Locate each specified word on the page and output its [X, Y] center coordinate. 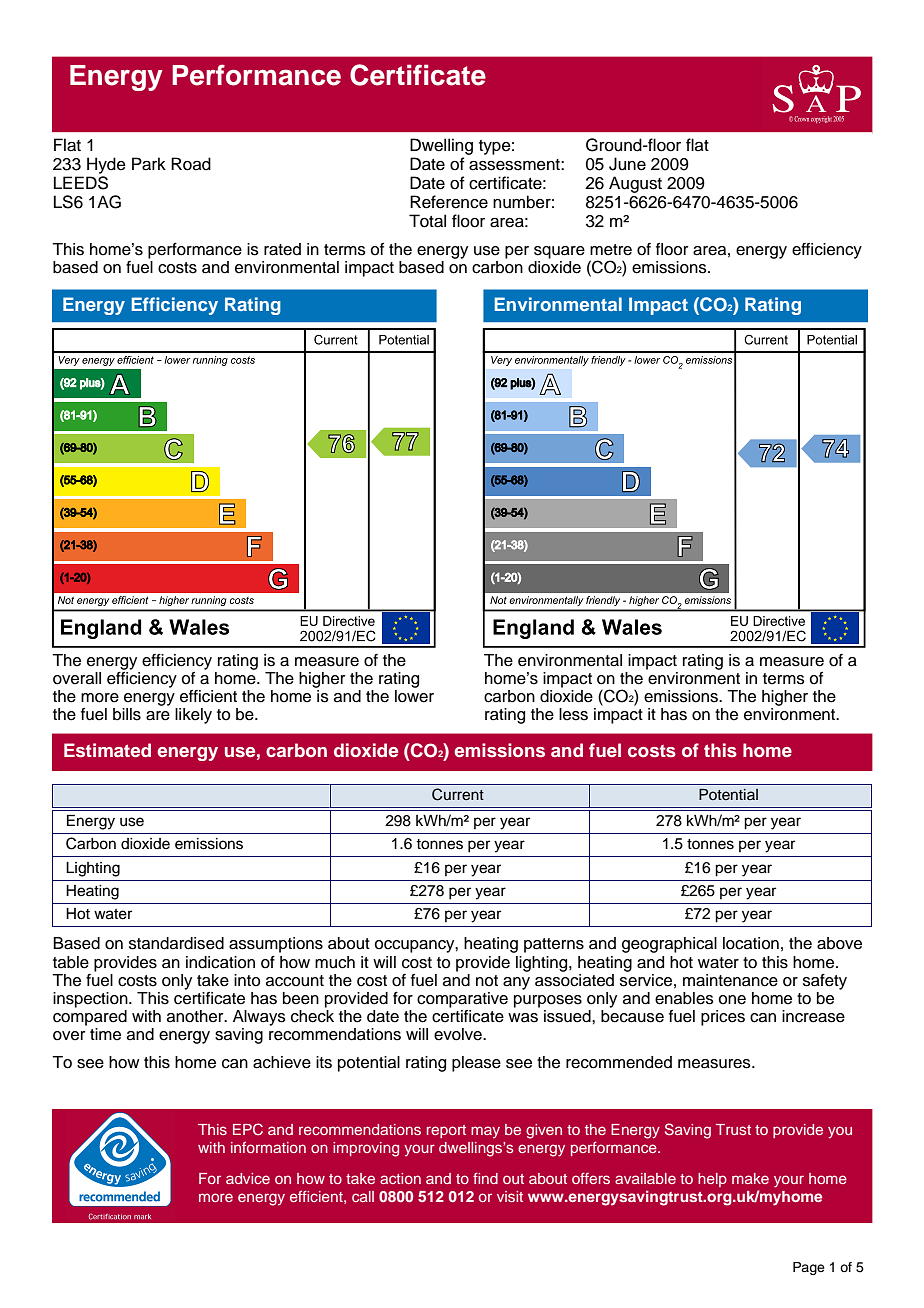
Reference [449, 202]
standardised [176, 943]
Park [149, 164]
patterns [554, 945]
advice [248, 1178]
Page [809, 1268]
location [751, 943]
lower [414, 696]
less [573, 714]
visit [510, 1196]
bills [127, 714]
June [627, 164]
